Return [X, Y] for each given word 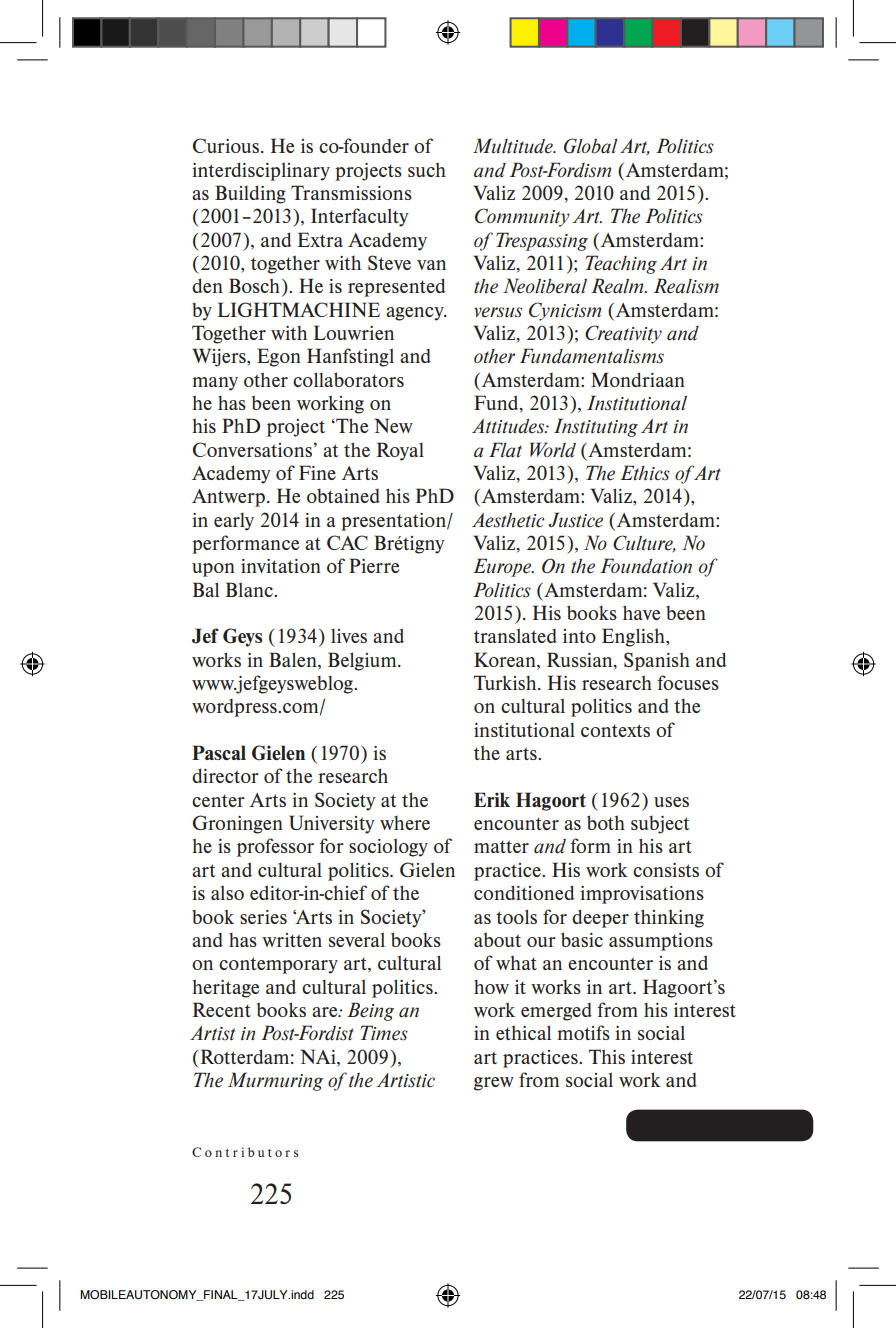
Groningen [238, 824]
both [606, 822]
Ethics [645, 473]
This [607, 1056]
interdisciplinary [261, 171]
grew [493, 1084]
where [405, 823]
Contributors [245, 1152]
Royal [400, 451]
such [427, 169]
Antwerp [228, 498]
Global [591, 146]
